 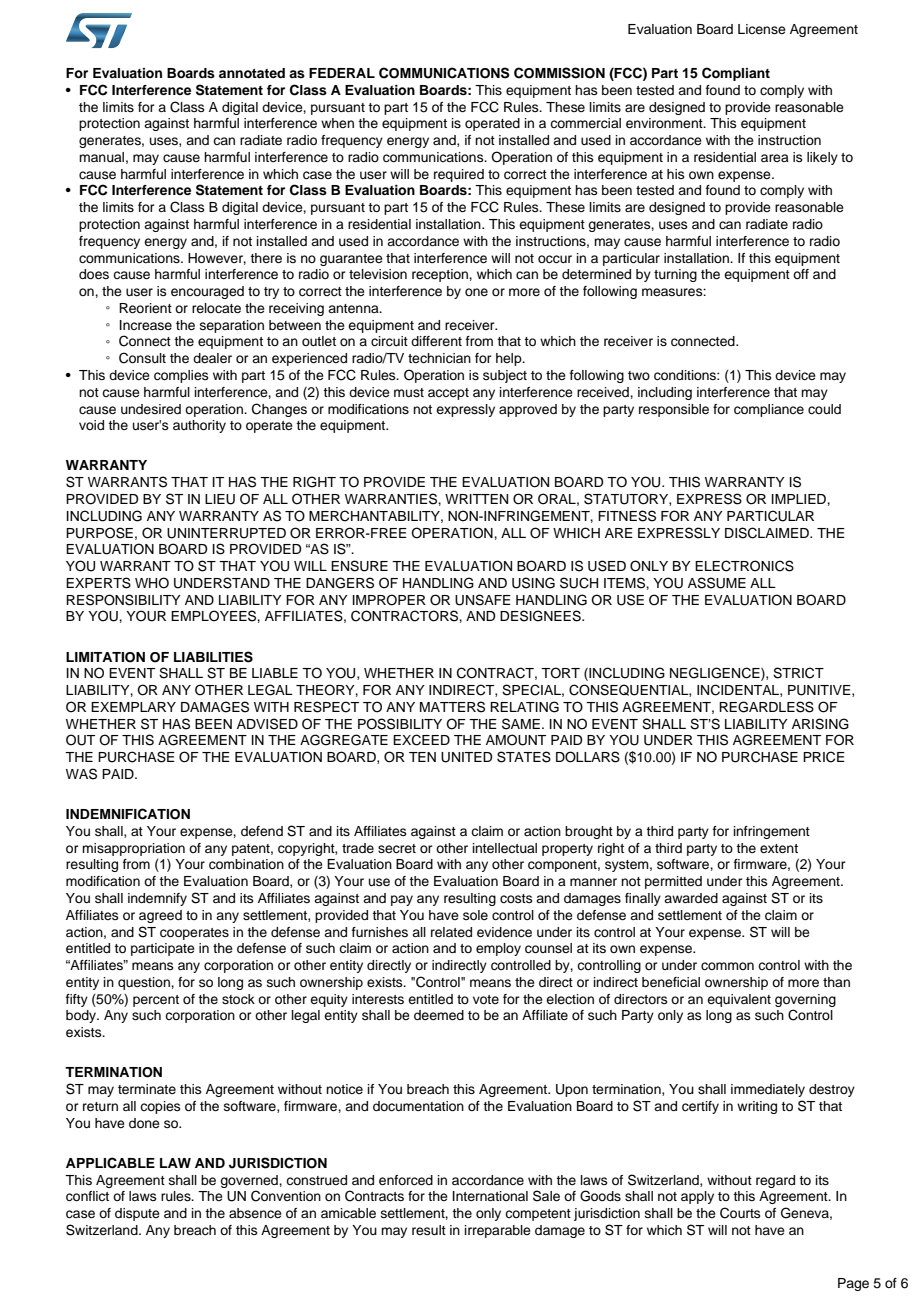 What do you see at coordinates (559, 73) in the document?
I see `COMMISSION` at bounding box center [559, 73].
